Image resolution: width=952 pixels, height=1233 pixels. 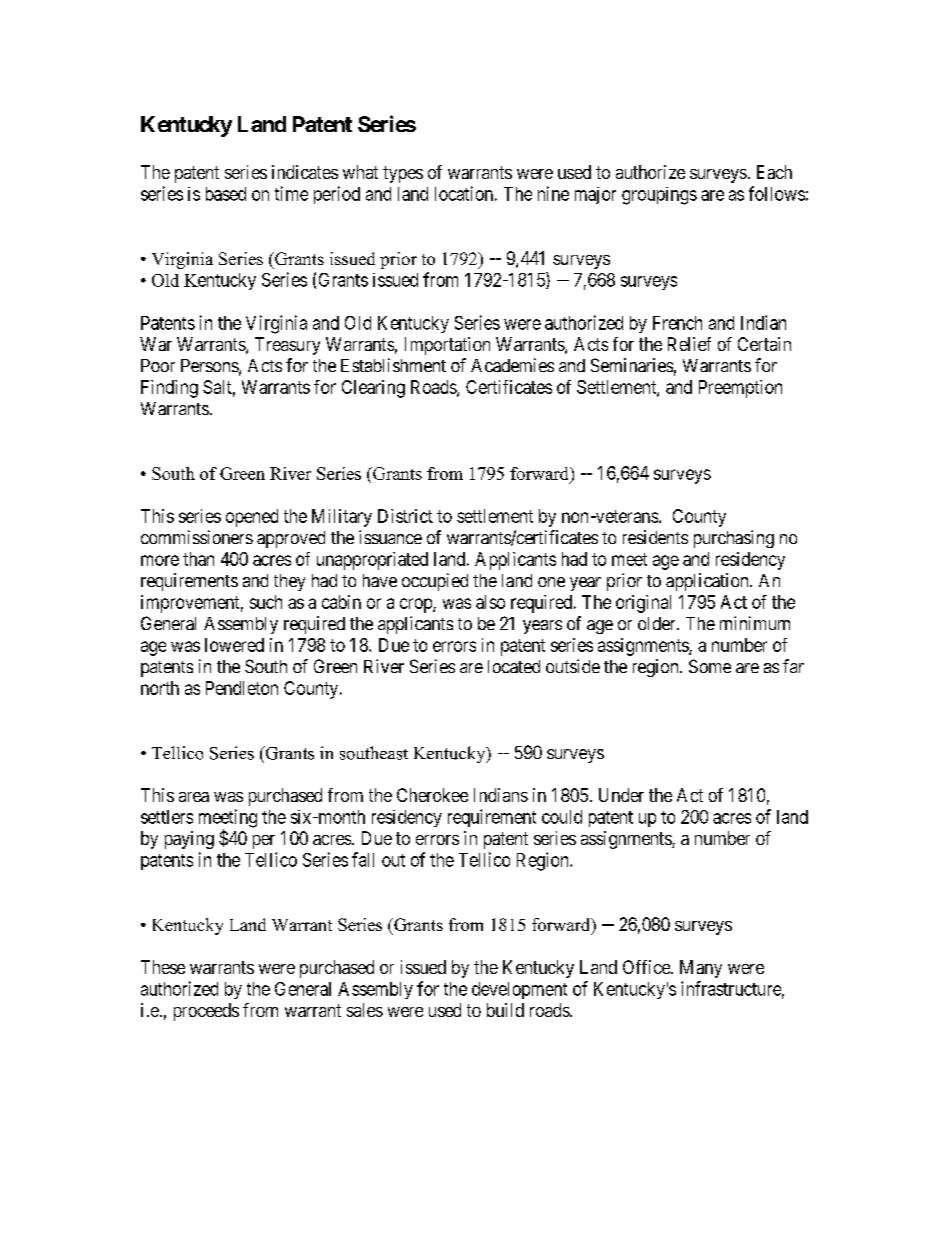 I want to click on nine, so click(x=553, y=193).
